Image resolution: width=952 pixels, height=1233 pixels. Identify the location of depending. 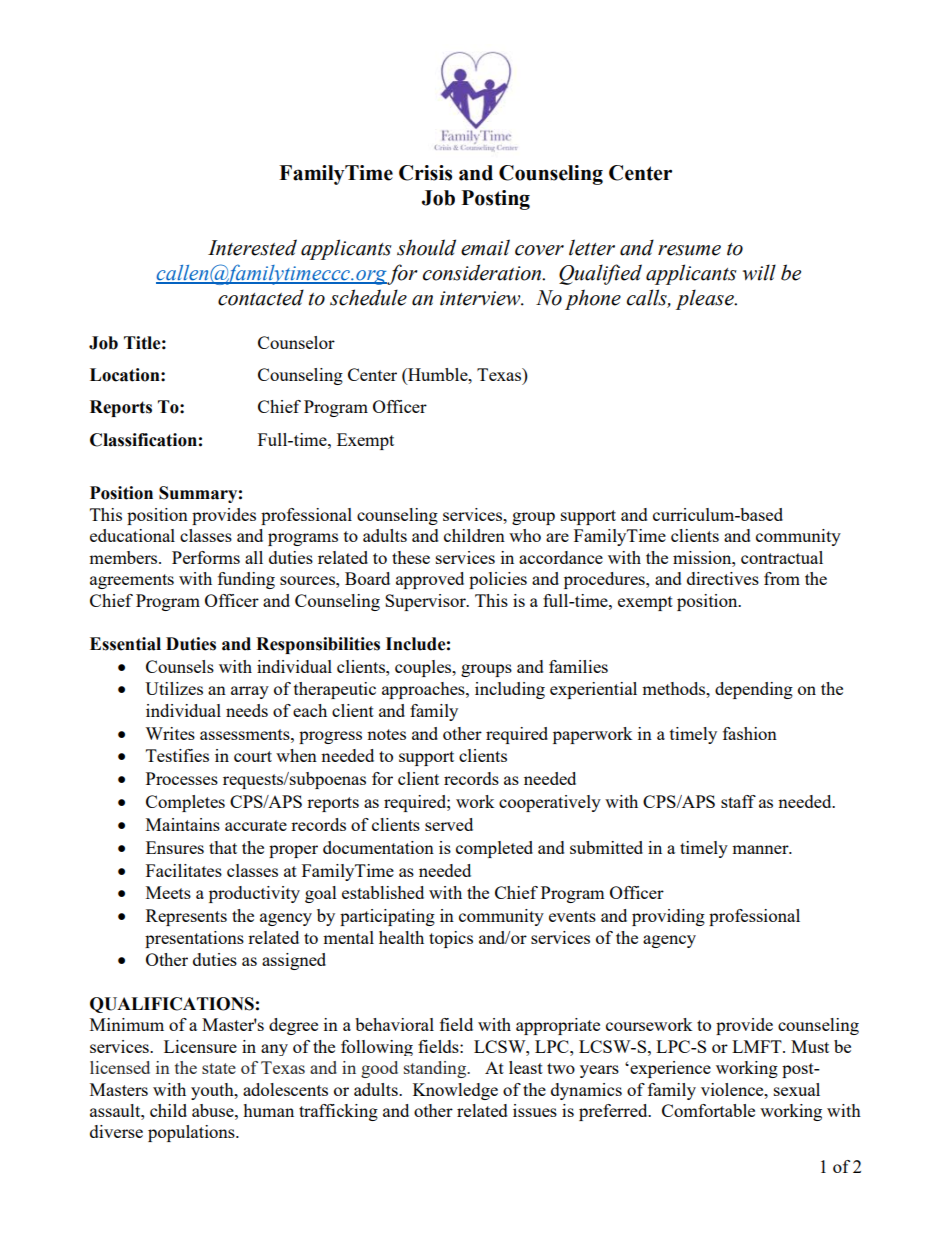
(754, 690).
